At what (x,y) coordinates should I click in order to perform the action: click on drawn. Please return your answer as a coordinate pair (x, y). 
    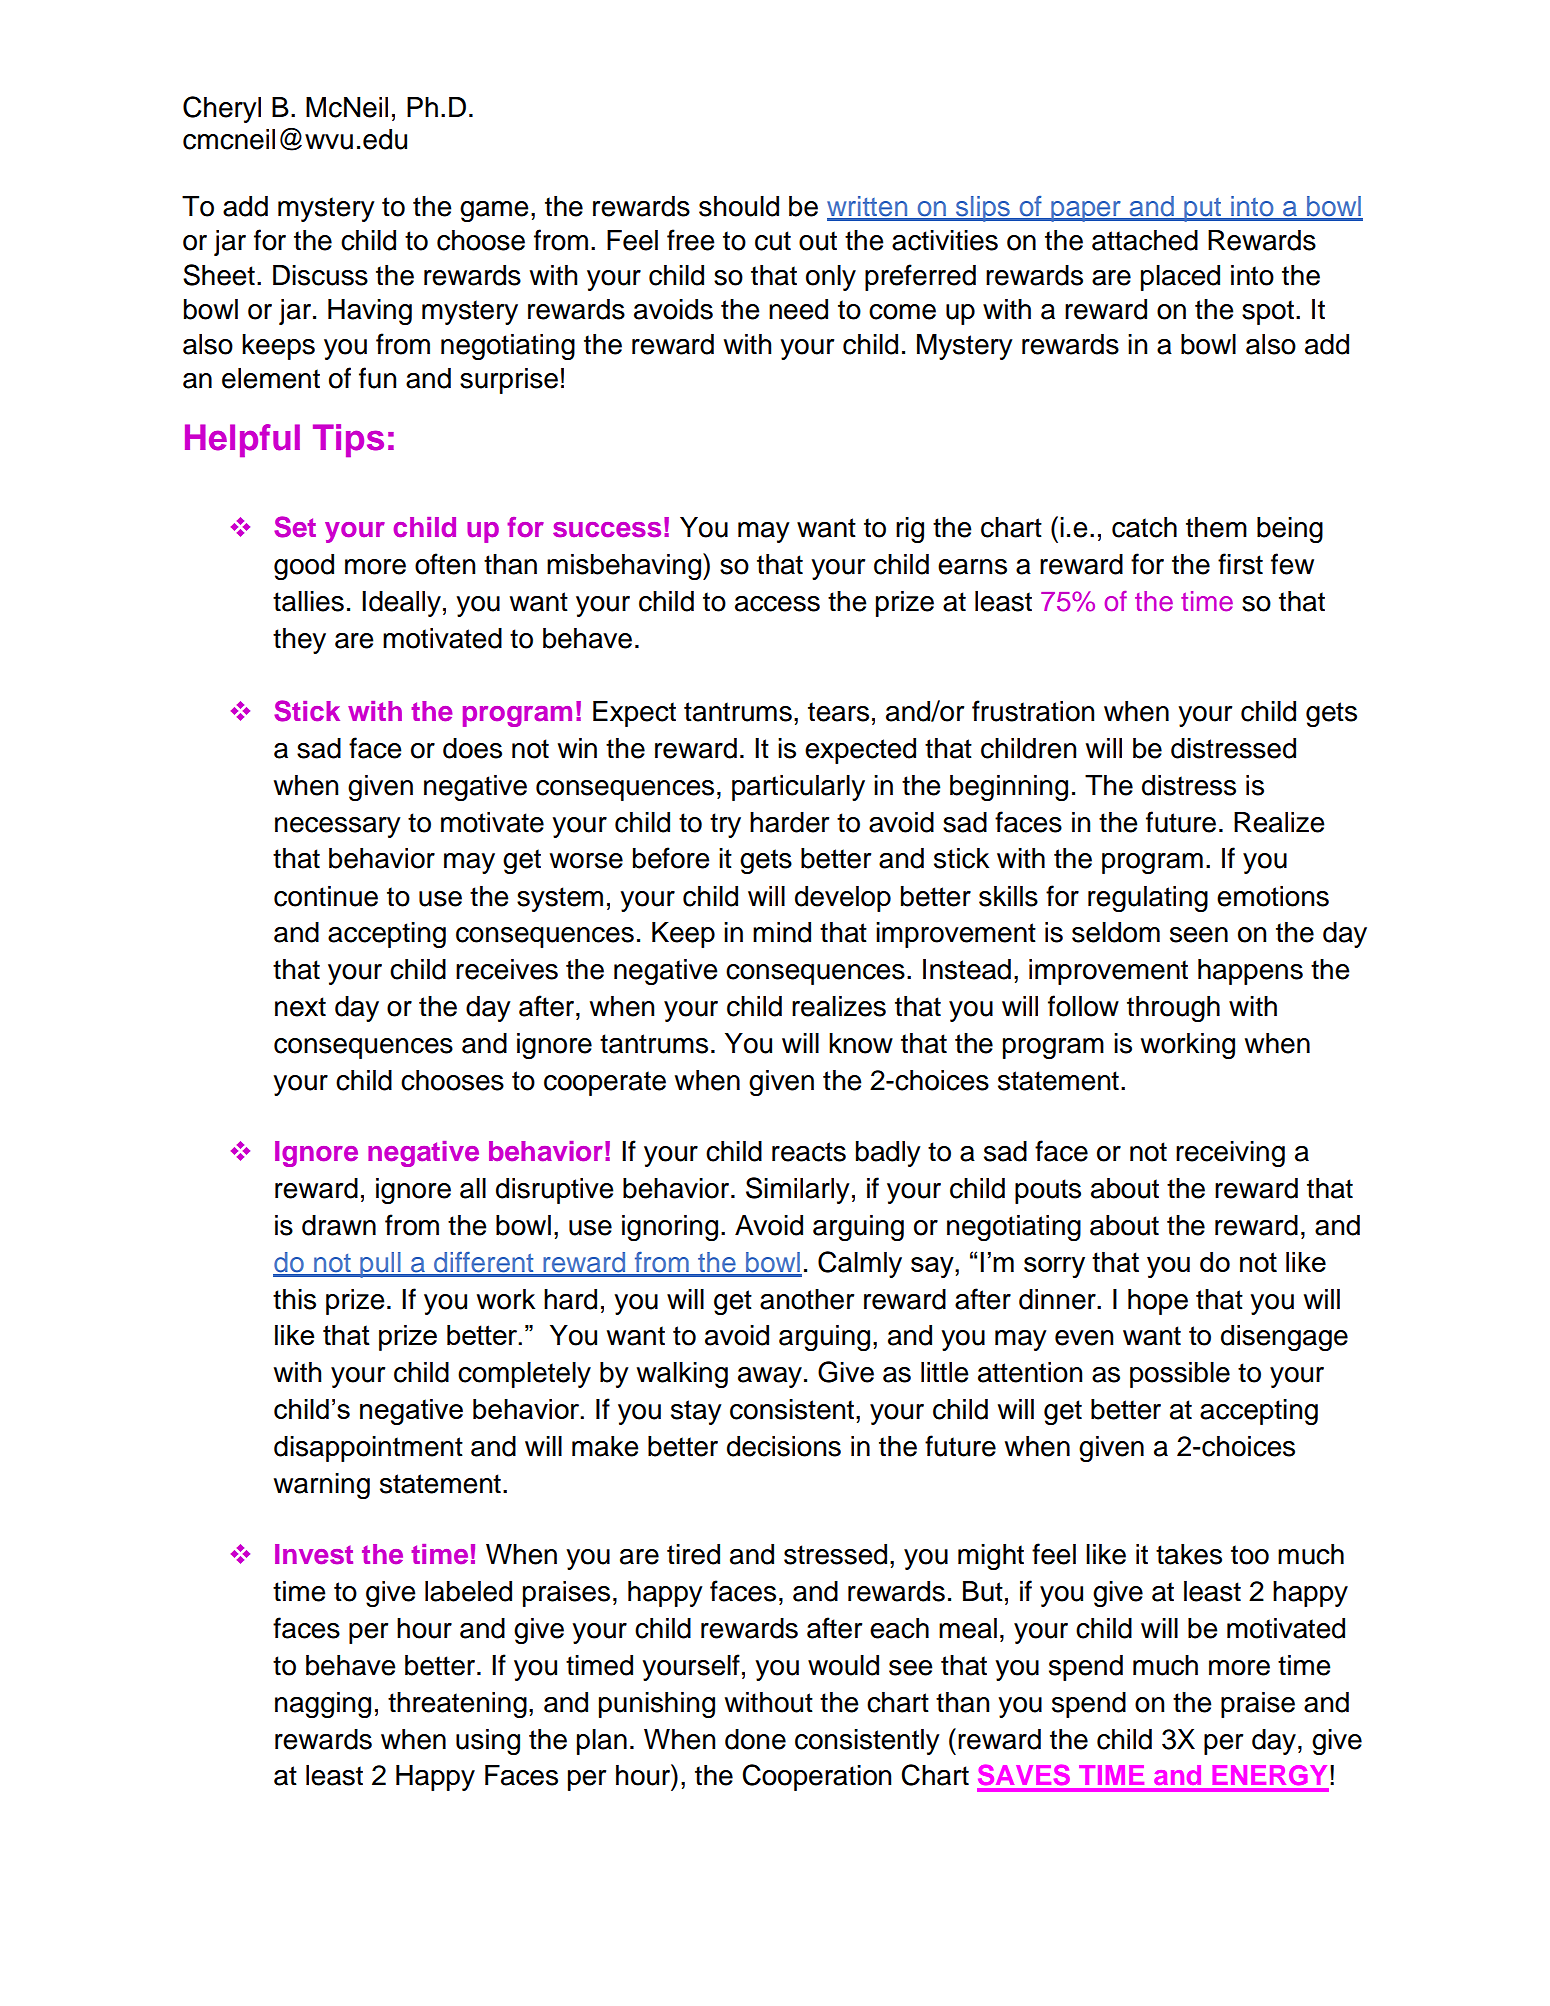
    Looking at the image, I should click on (339, 1225).
